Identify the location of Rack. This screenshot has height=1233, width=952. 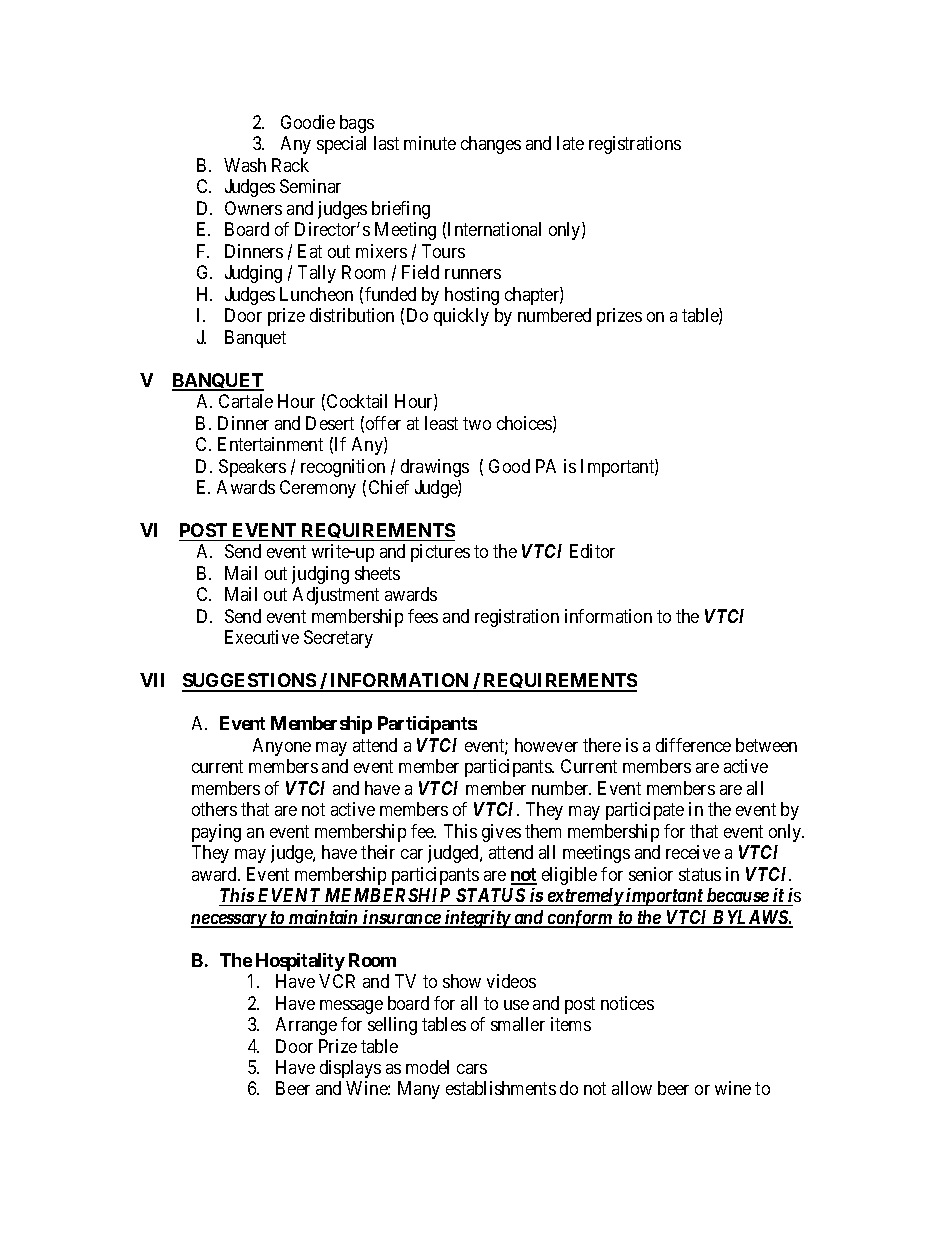
(290, 165).
